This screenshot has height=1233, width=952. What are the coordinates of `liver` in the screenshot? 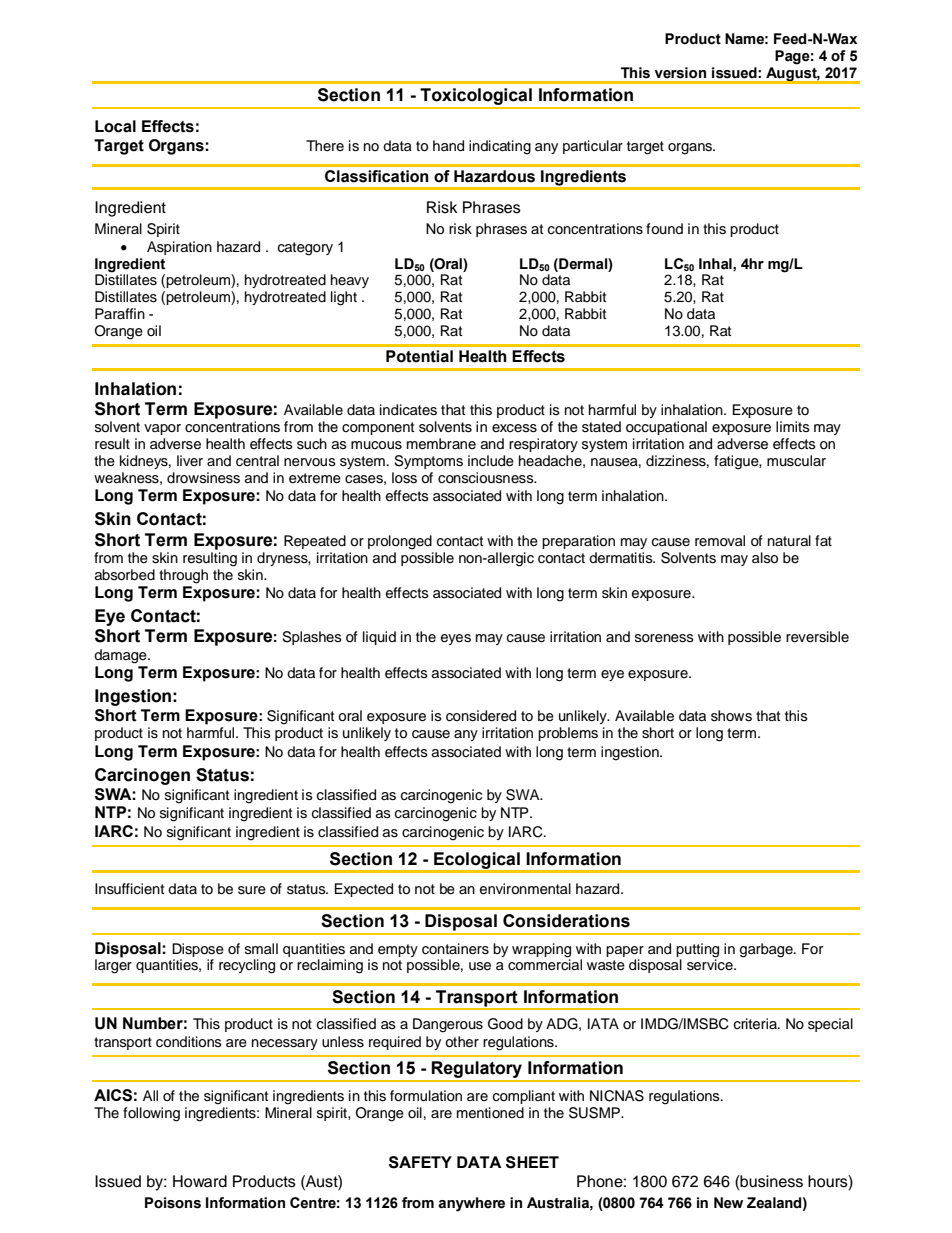 It's located at (190, 460).
